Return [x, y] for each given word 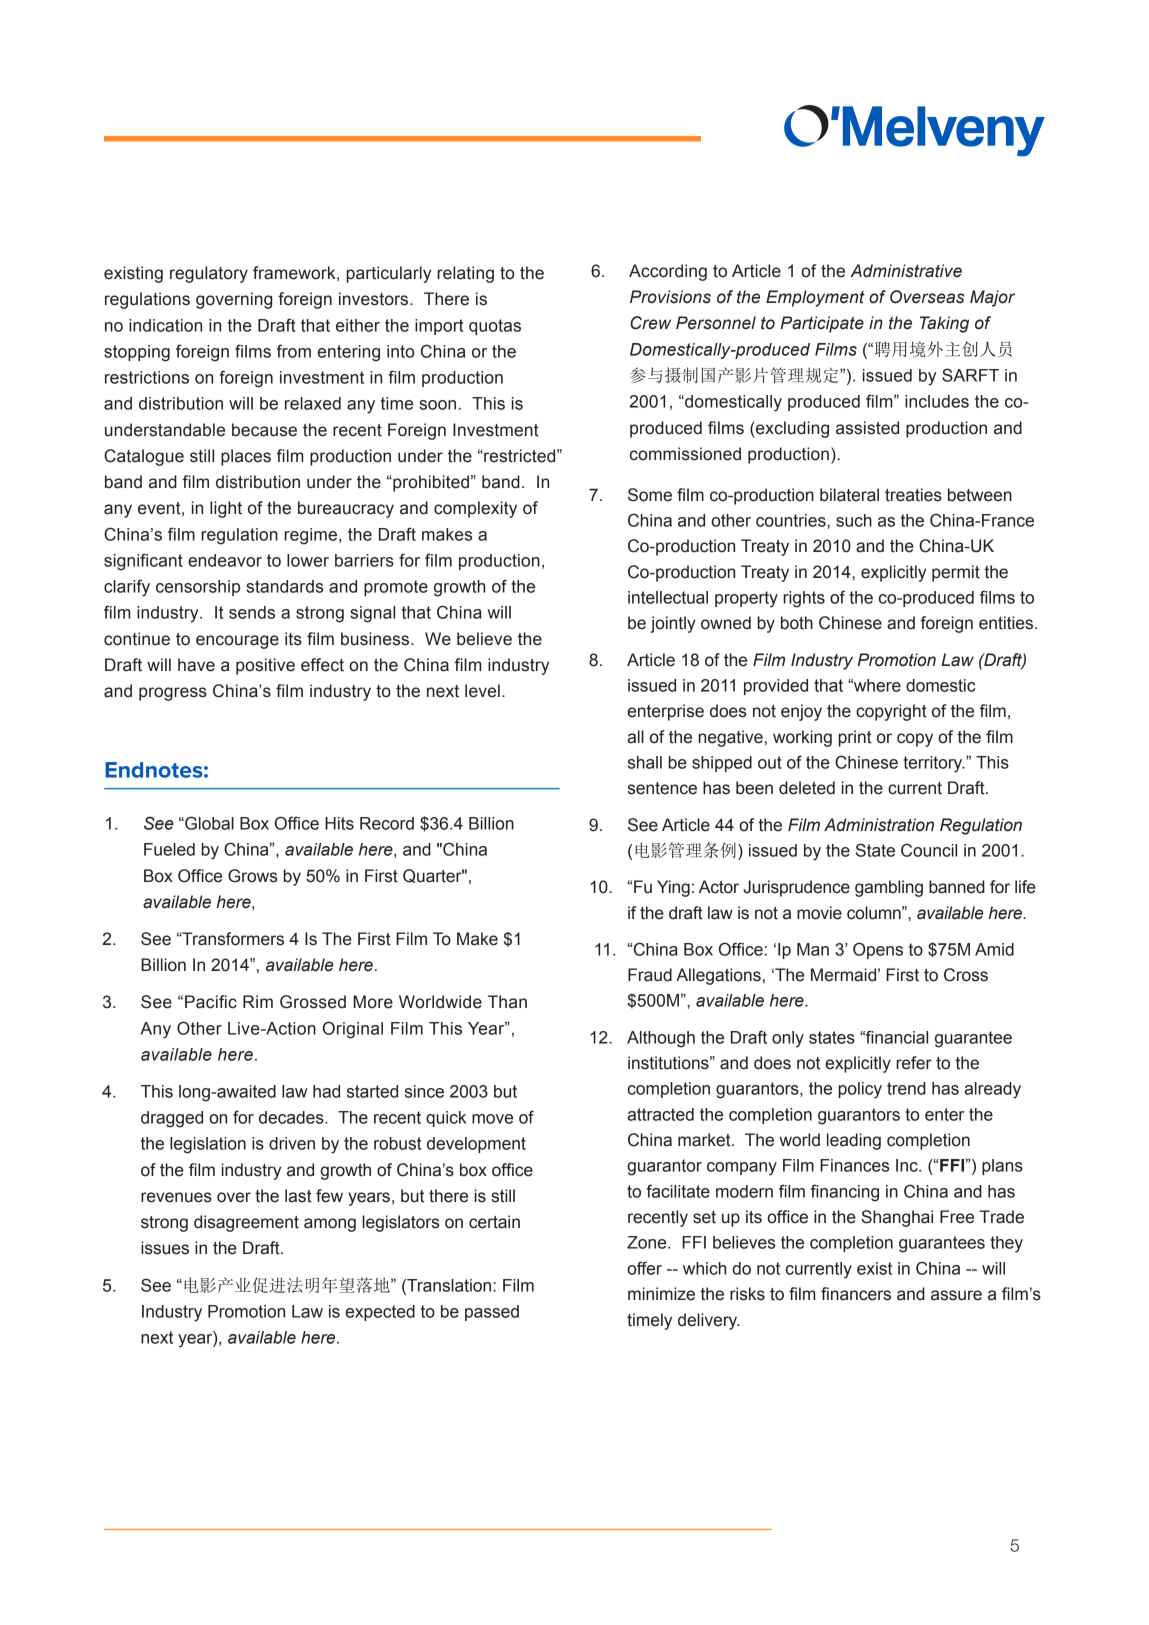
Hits [339, 823]
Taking [944, 324]
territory [934, 764]
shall [645, 762]
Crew [650, 323]
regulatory [209, 274]
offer [644, 1268]
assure [956, 1295]
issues [165, 1248]
